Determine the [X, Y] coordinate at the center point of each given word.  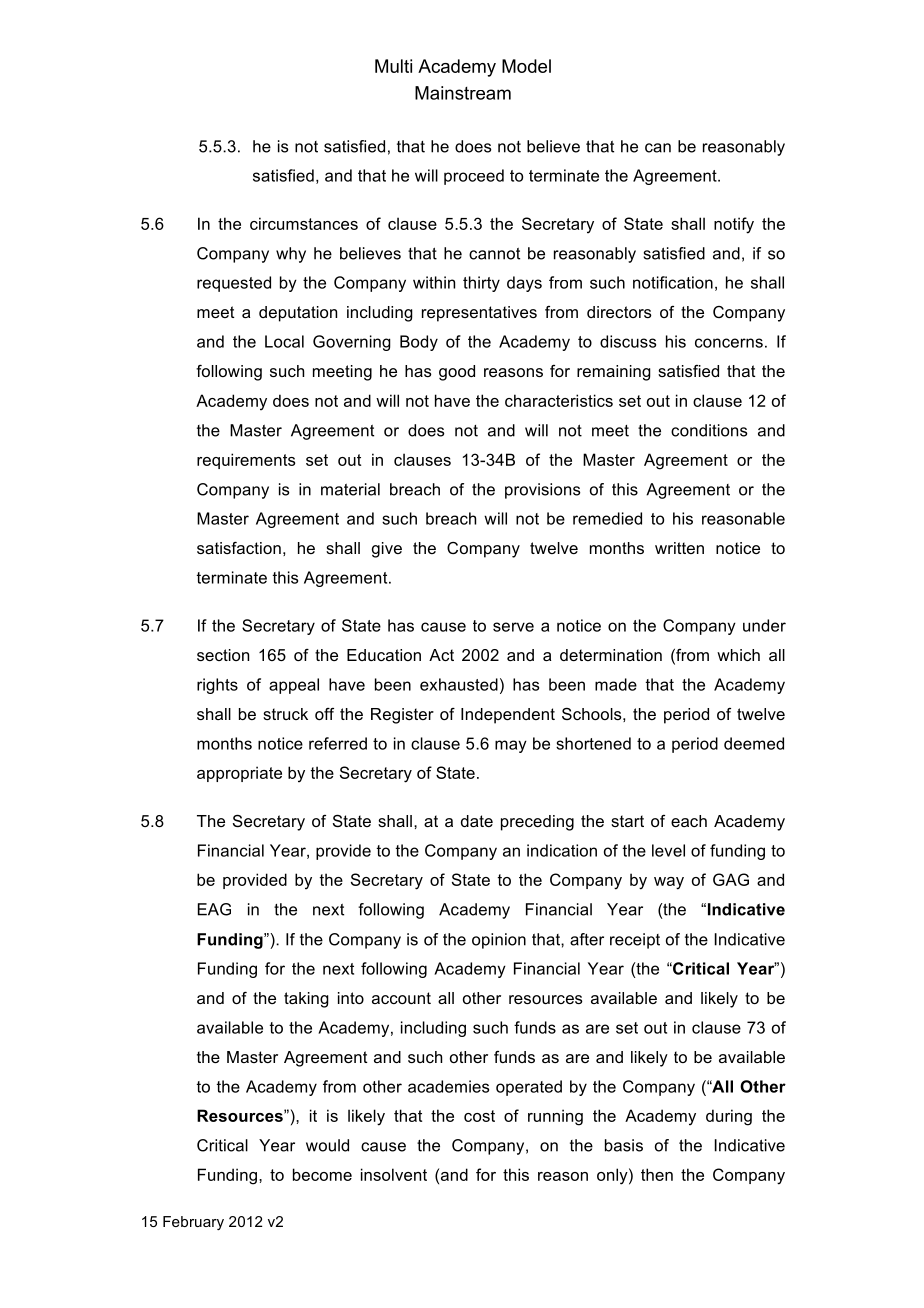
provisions [543, 491]
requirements [246, 461]
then [657, 1174]
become [322, 1174]
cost [479, 1116]
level [668, 850]
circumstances [304, 223]
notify [734, 225]
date [477, 821]
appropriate [239, 774]
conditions [709, 430]
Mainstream [463, 93]
